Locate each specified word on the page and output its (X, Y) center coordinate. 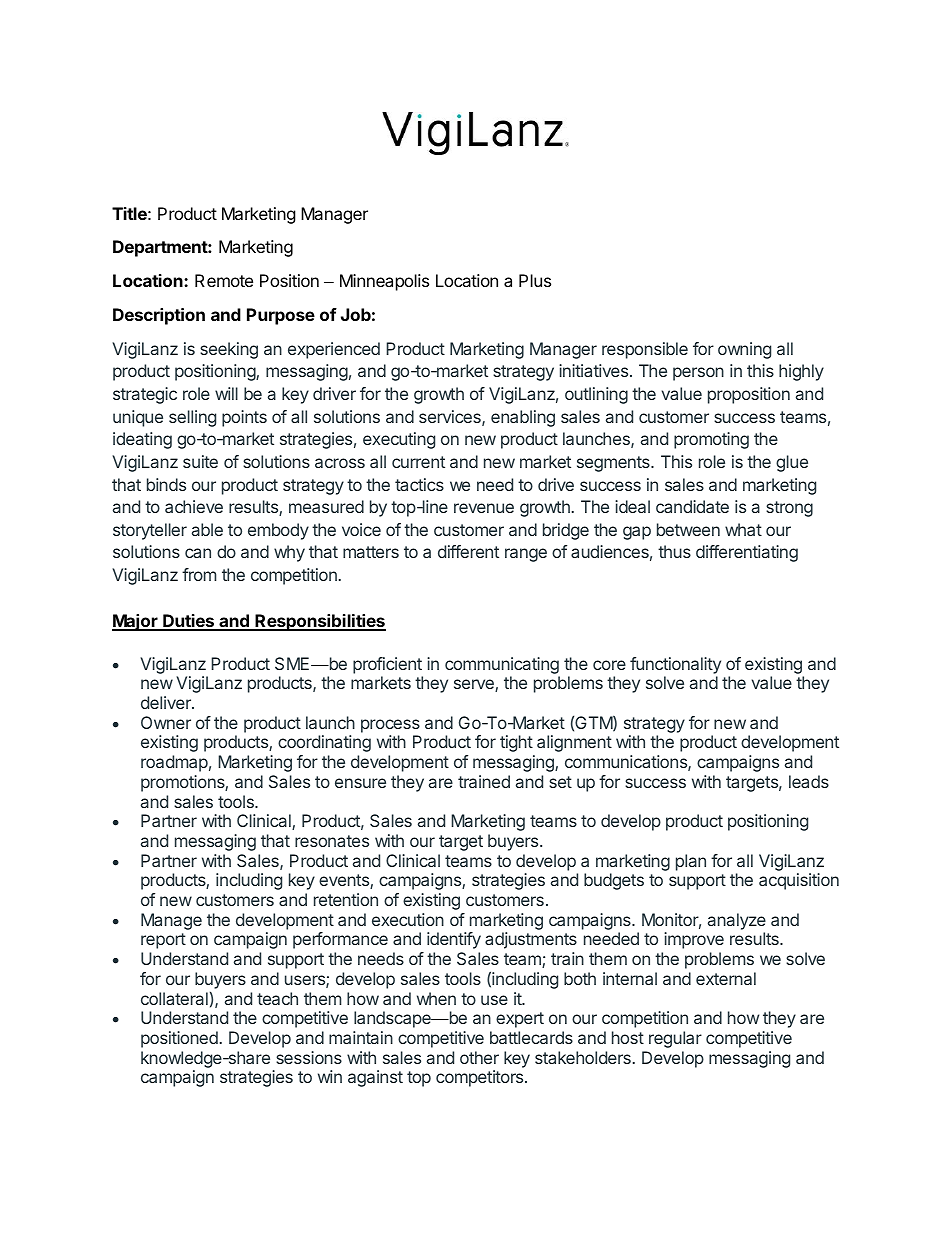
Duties (188, 622)
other (479, 1057)
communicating (502, 667)
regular (675, 1039)
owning (744, 350)
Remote (224, 280)
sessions (309, 1057)
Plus (535, 280)
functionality (675, 667)
